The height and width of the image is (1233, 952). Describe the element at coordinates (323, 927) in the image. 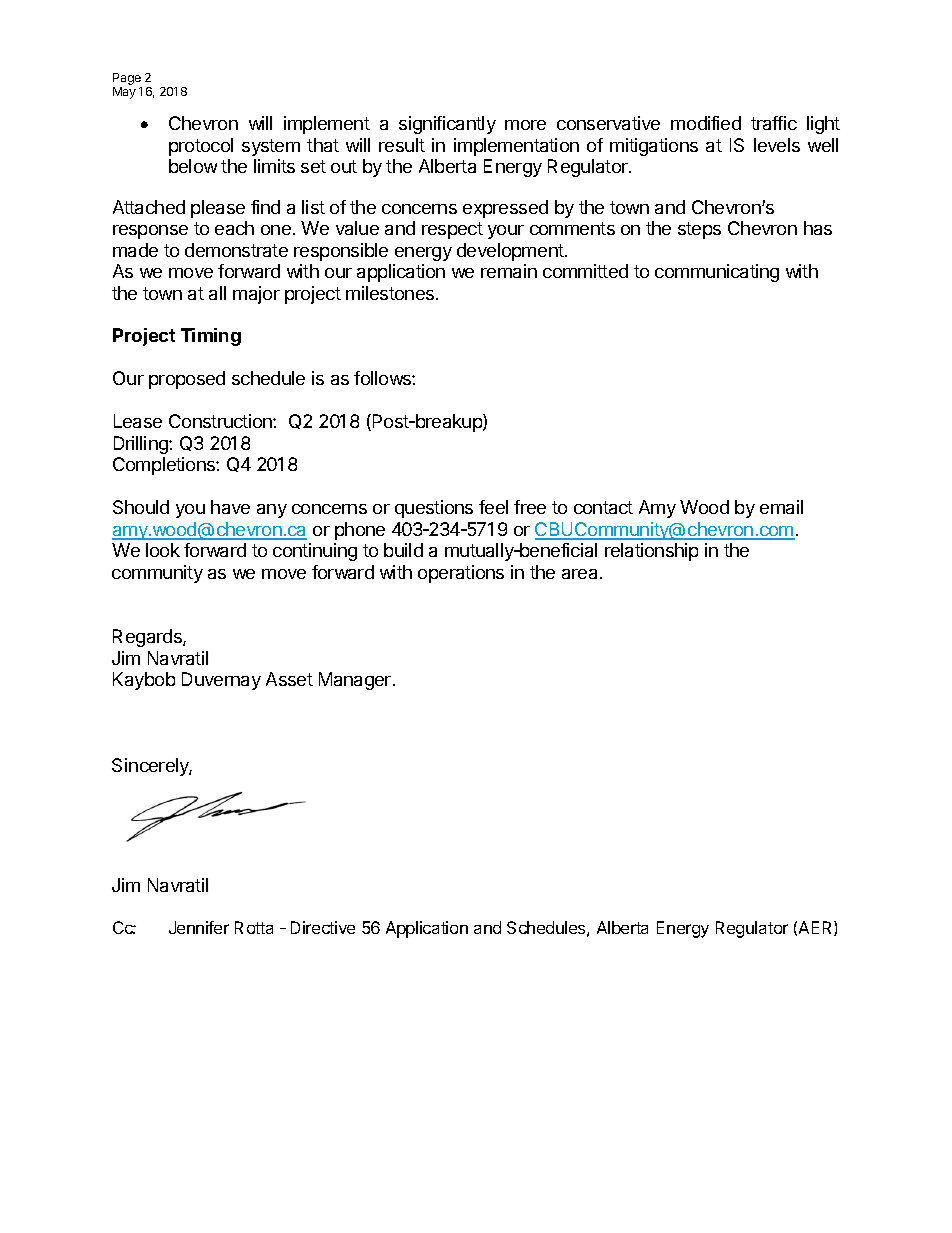

I see `Directive` at that location.
